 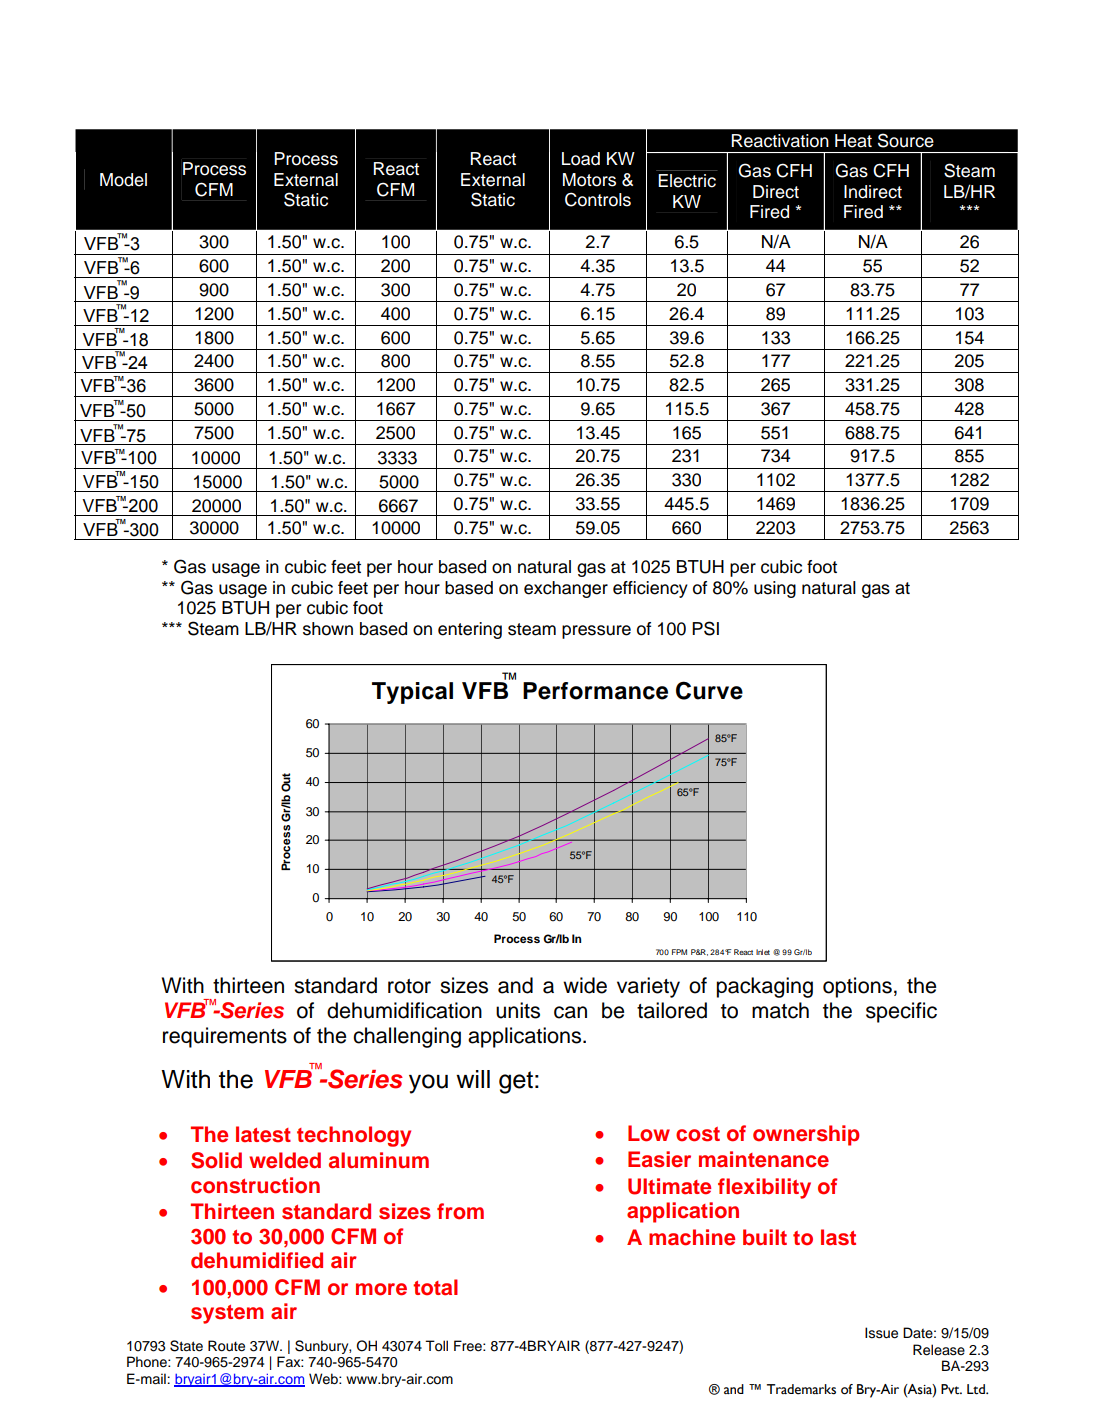 I want to click on using, so click(x=775, y=589).
